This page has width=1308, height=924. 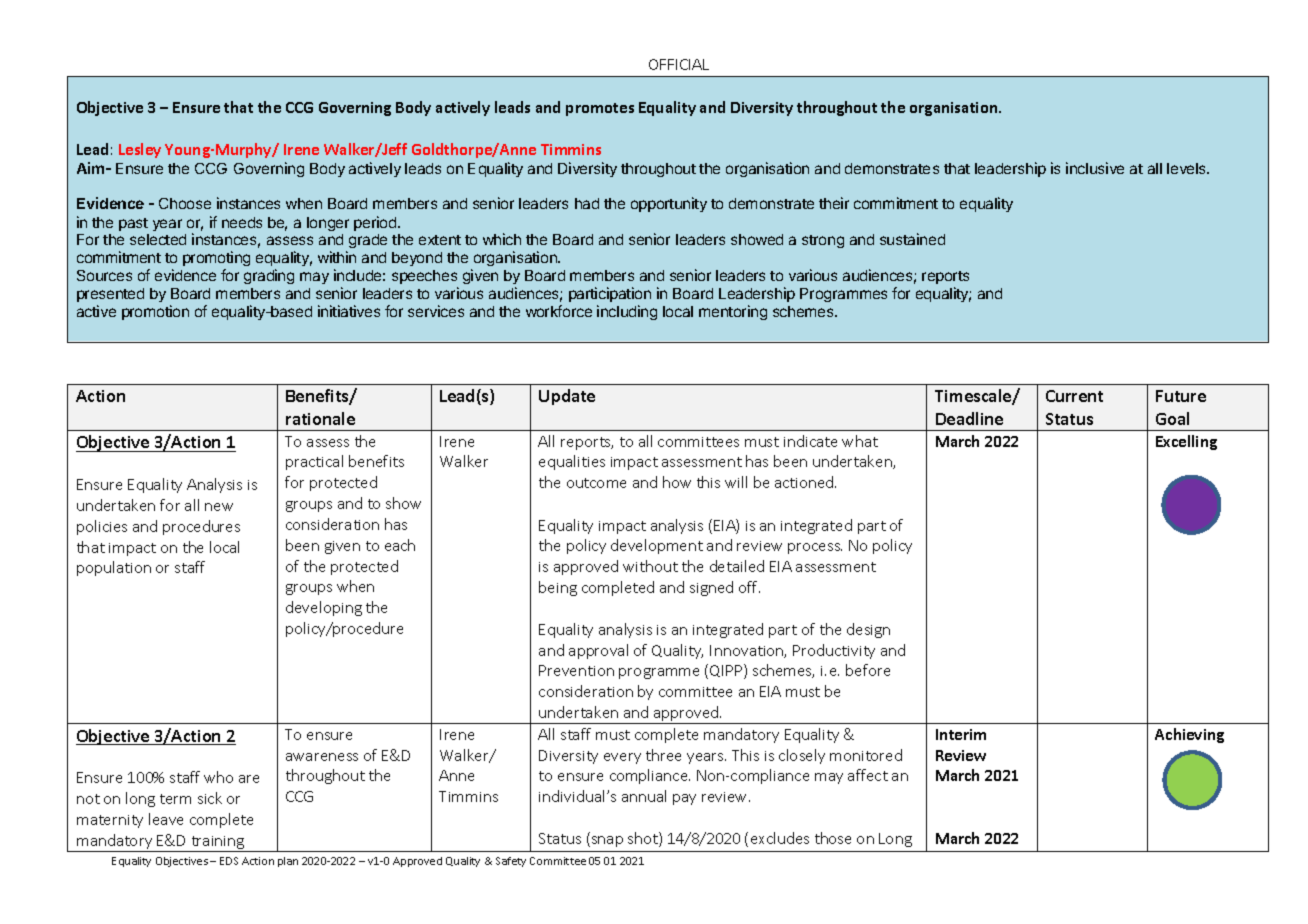 I want to click on equalities, so click(x=572, y=462).
